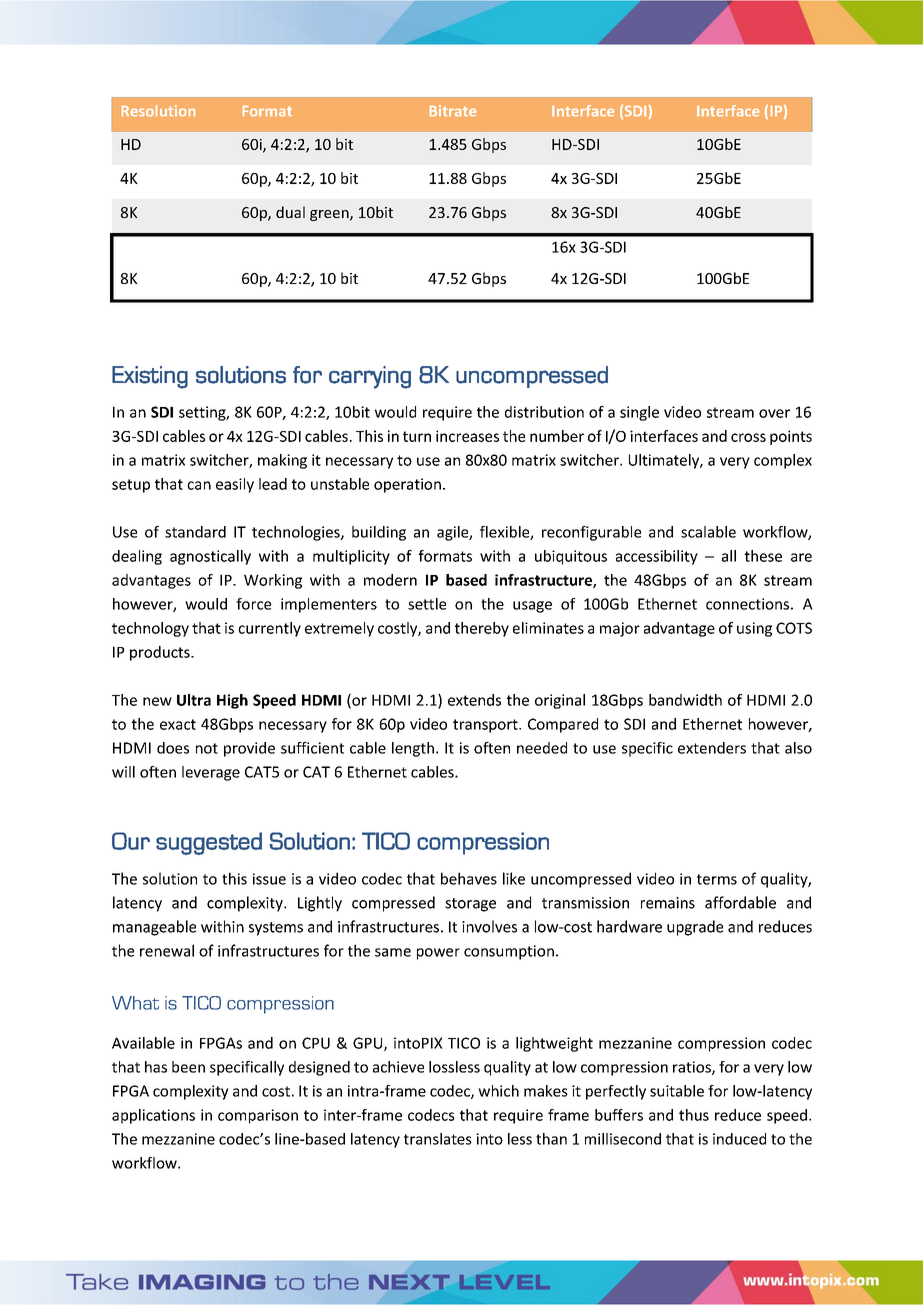 This screenshot has height=1308, width=924. I want to click on using, so click(754, 629).
